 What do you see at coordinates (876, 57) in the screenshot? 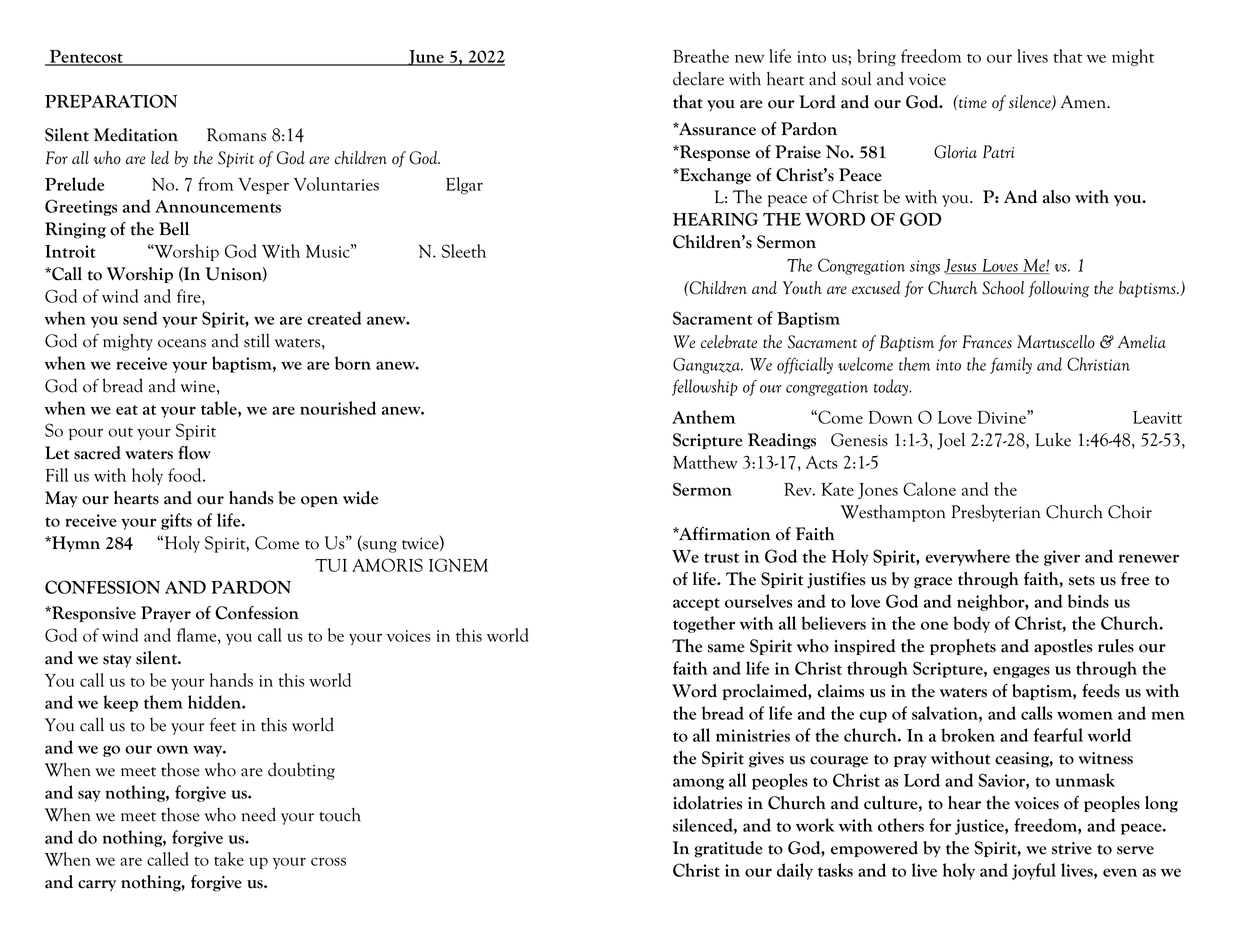
I see `bring` at bounding box center [876, 57].
